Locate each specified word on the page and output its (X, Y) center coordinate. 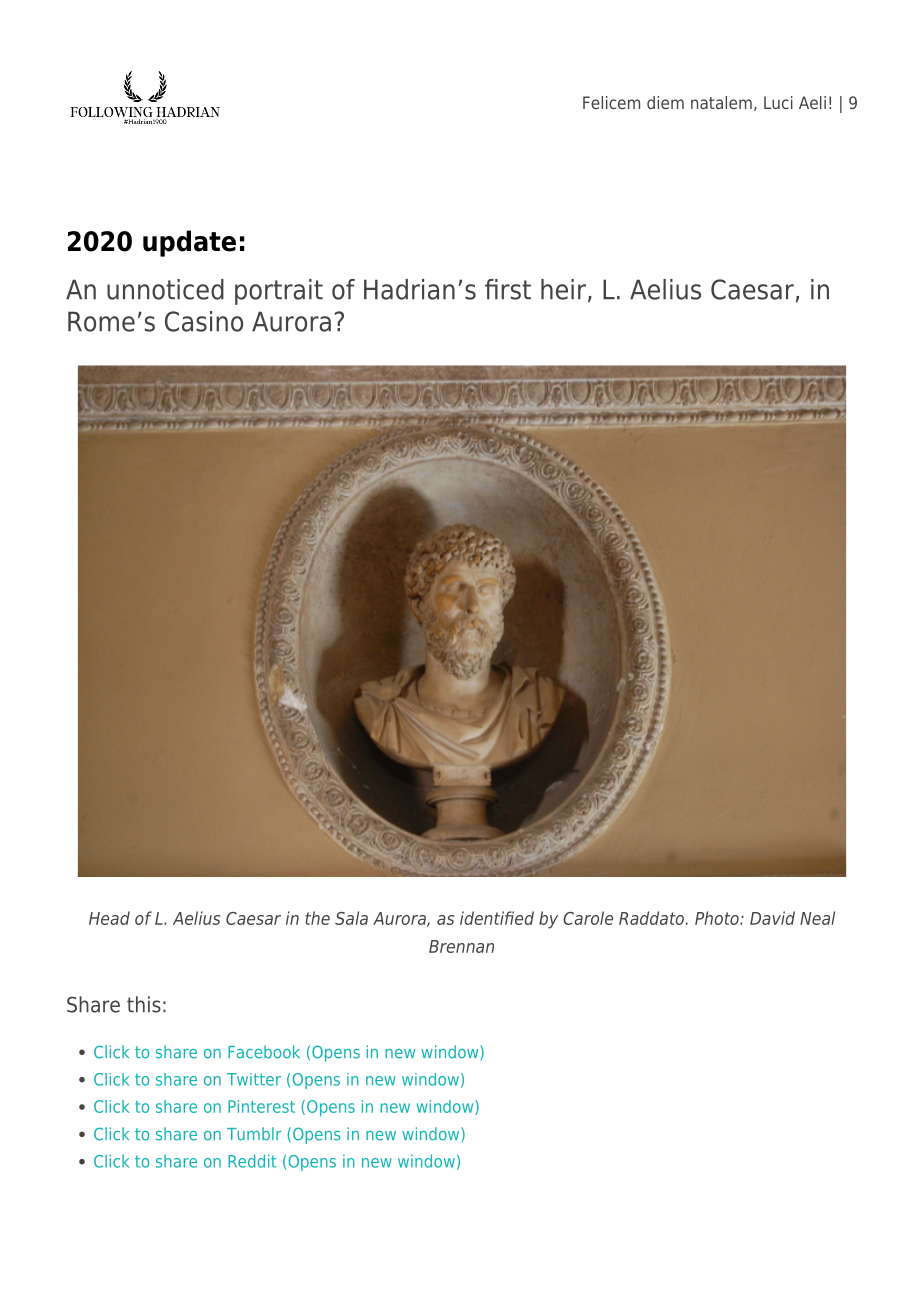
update (189, 243)
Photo (718, 918)
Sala (351, 918)
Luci (778, 102)
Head (109, 918)
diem (665, 102)
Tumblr (254, 1134)
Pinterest (261, 1106)
